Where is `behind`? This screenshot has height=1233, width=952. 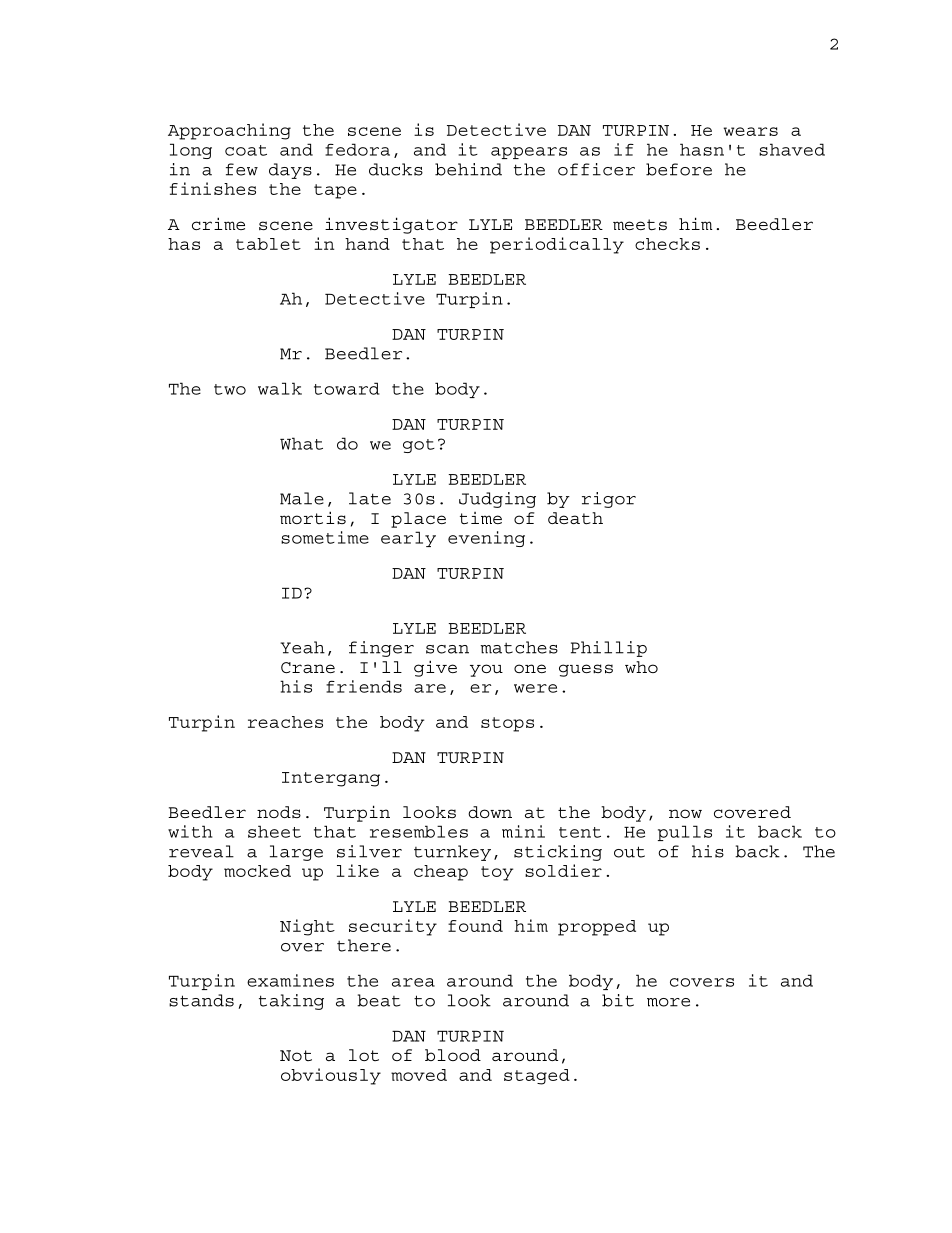
behind is located at coordinates (468, 169).
